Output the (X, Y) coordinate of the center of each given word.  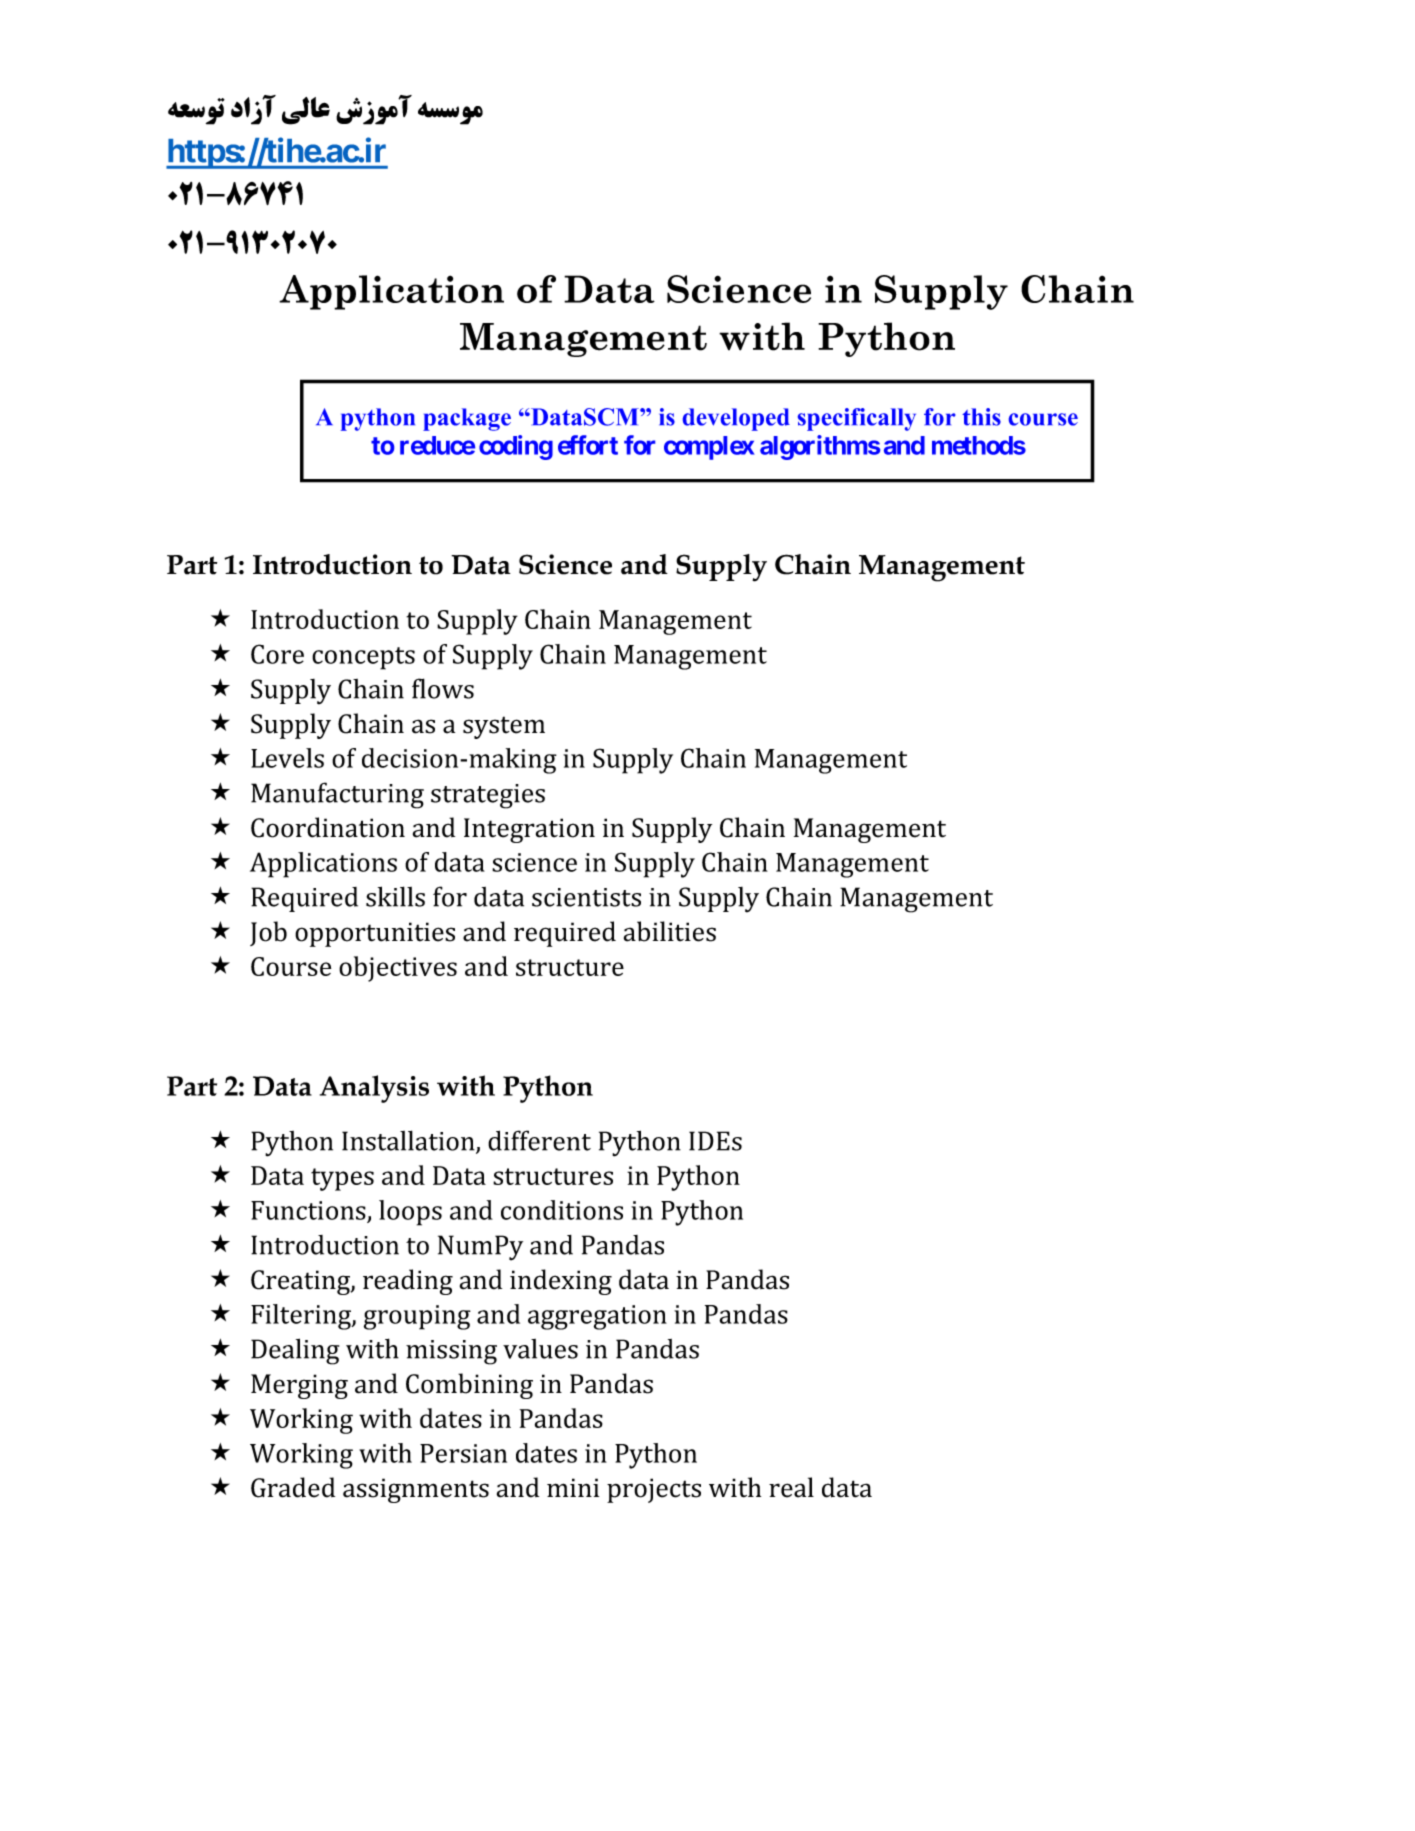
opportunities (375, 934)
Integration (529, 830)
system (504, 727)
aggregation (597, 1317)
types (342, 1179)
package (467, 419)
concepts (363, 658)
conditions (562, 1210)
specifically (857, 419)
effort (588, 445)
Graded (293, 1487)
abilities (670, 931)
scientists (586, 897)
